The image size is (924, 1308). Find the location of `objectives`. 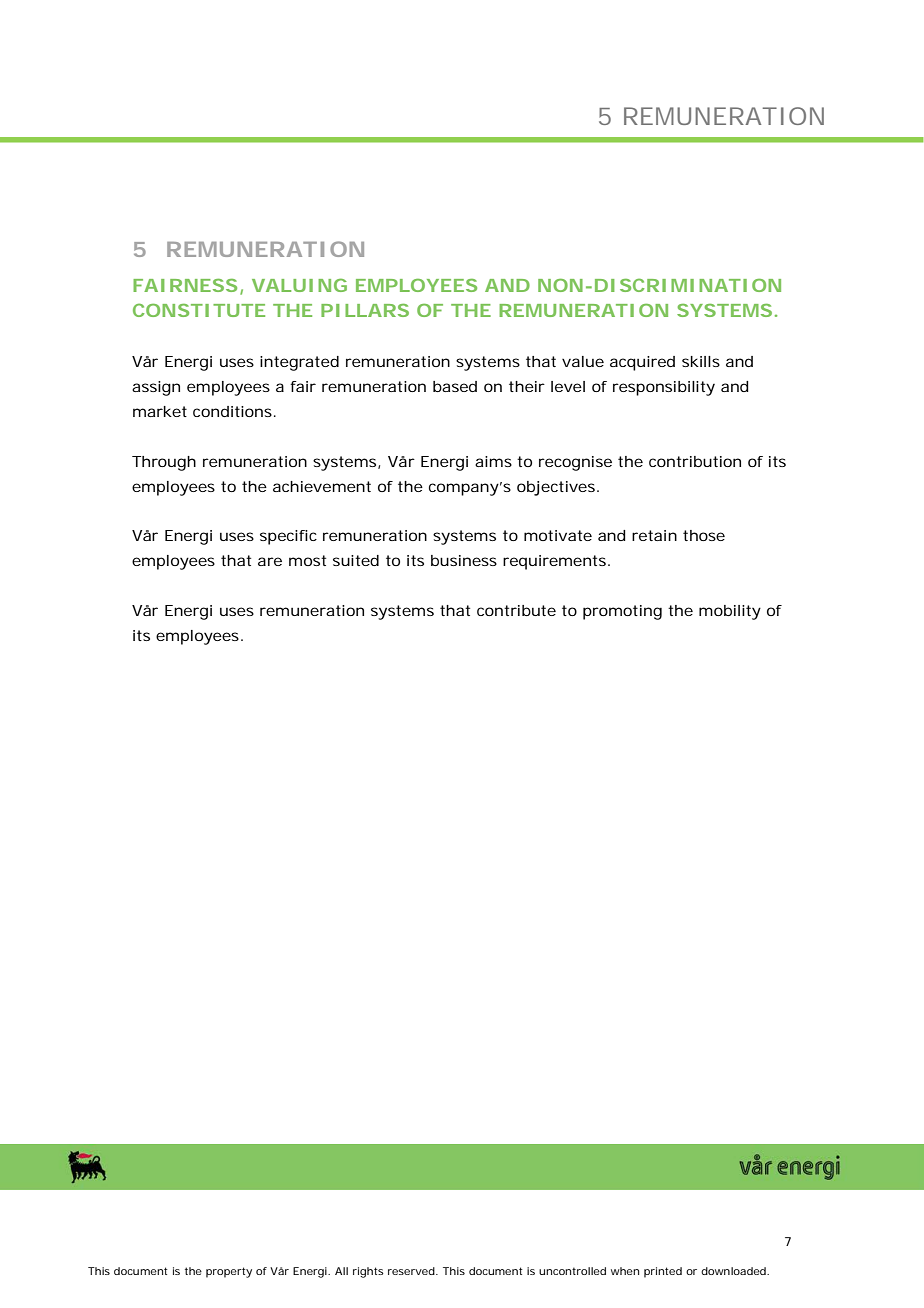

objectives is located at coordinates (556, 488).
